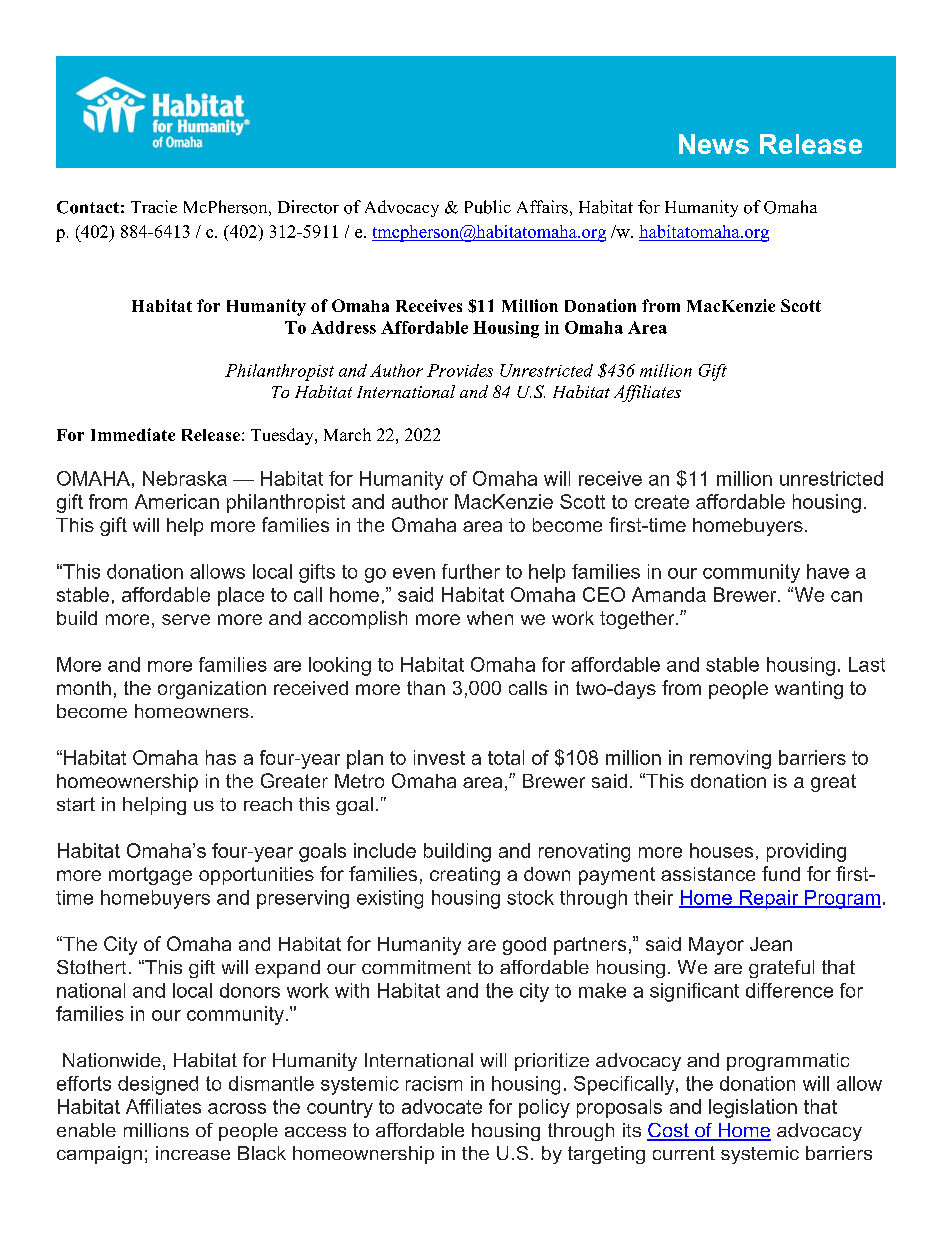 The height and width of the screenshot is (1233, 952). I want to click on Public, so click(488, 207).
